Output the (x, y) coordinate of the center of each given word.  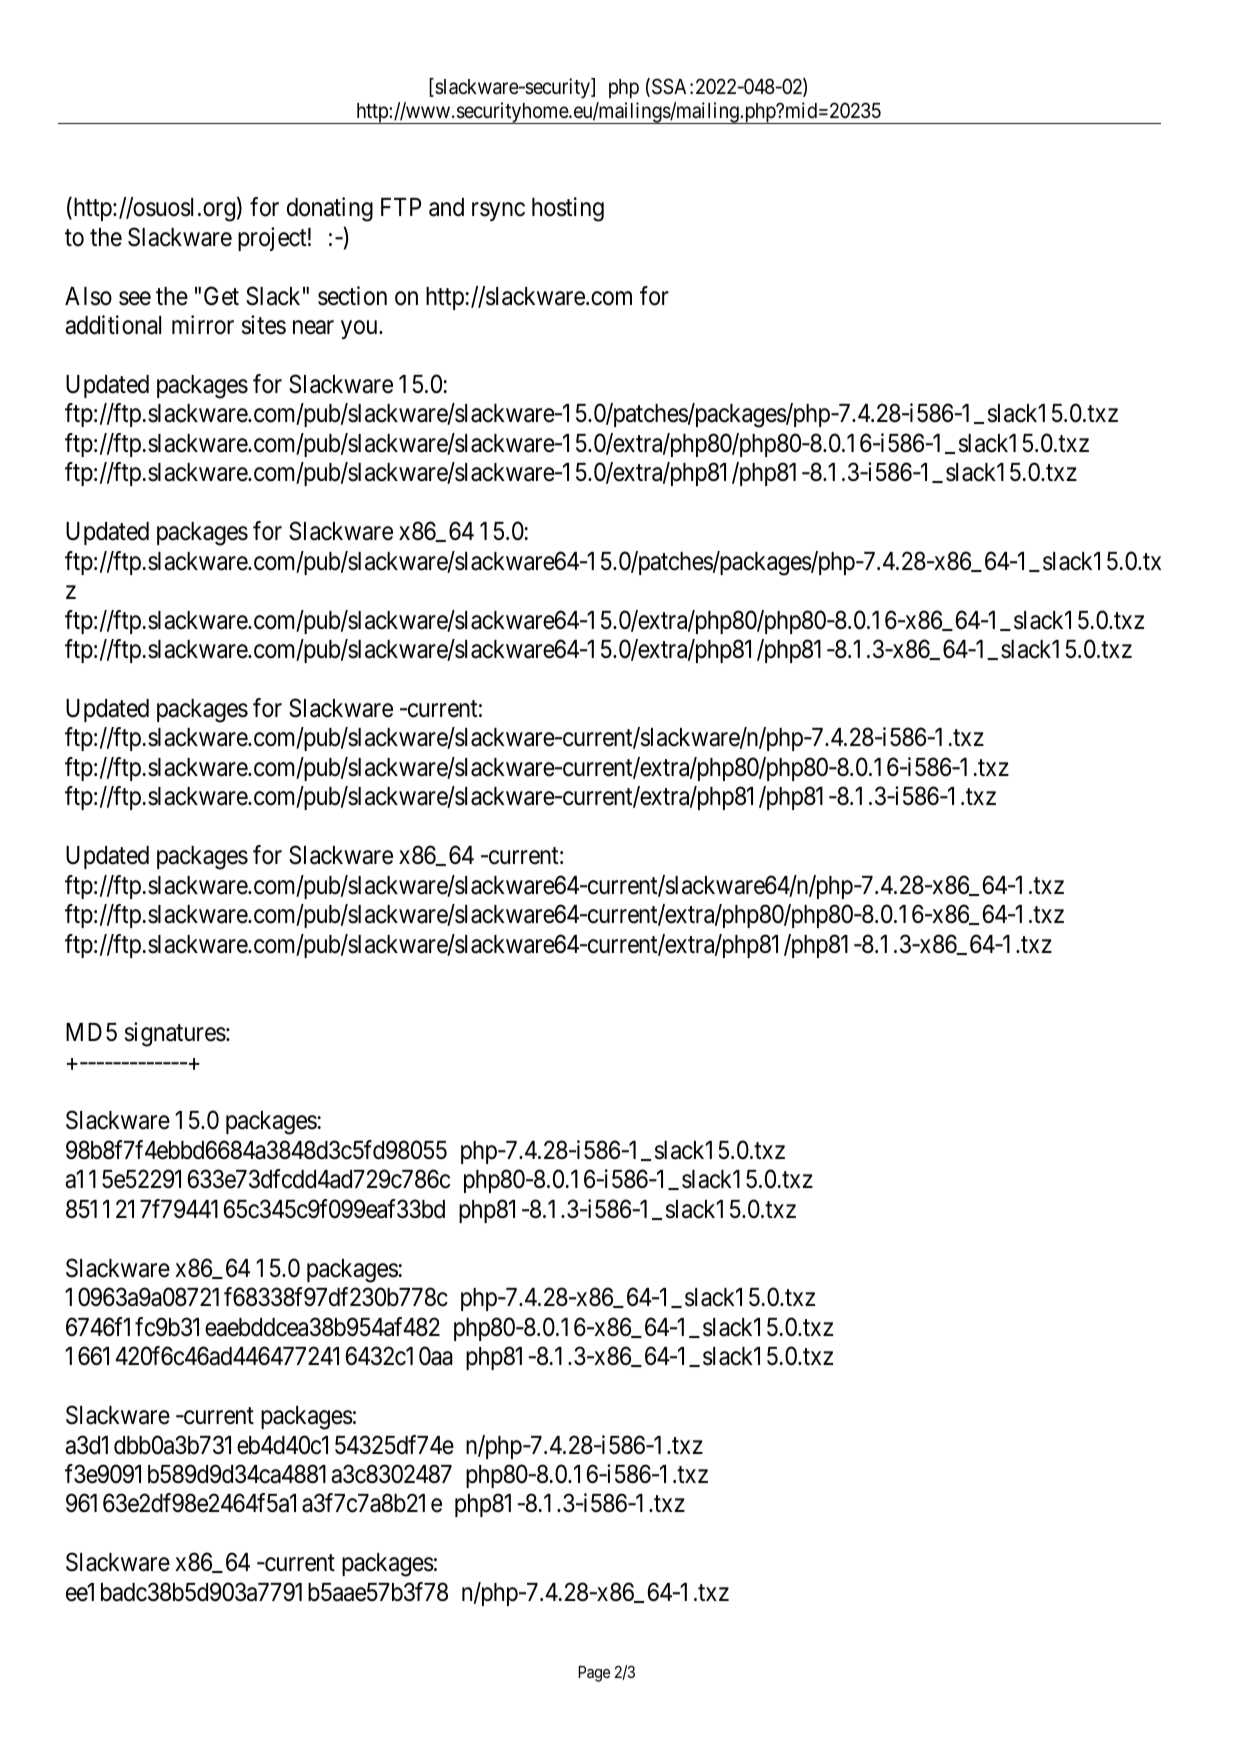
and (446, 207)
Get (221, 296)
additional (113, 325)
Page (594, 1674)
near (313, 328)
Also (88, 296)
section (352, 296)
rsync (498, 212)
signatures (175, 1034)
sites (264, 325)
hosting (568, 209)
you (360, 330)
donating (330, 209)
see (135, 298)
